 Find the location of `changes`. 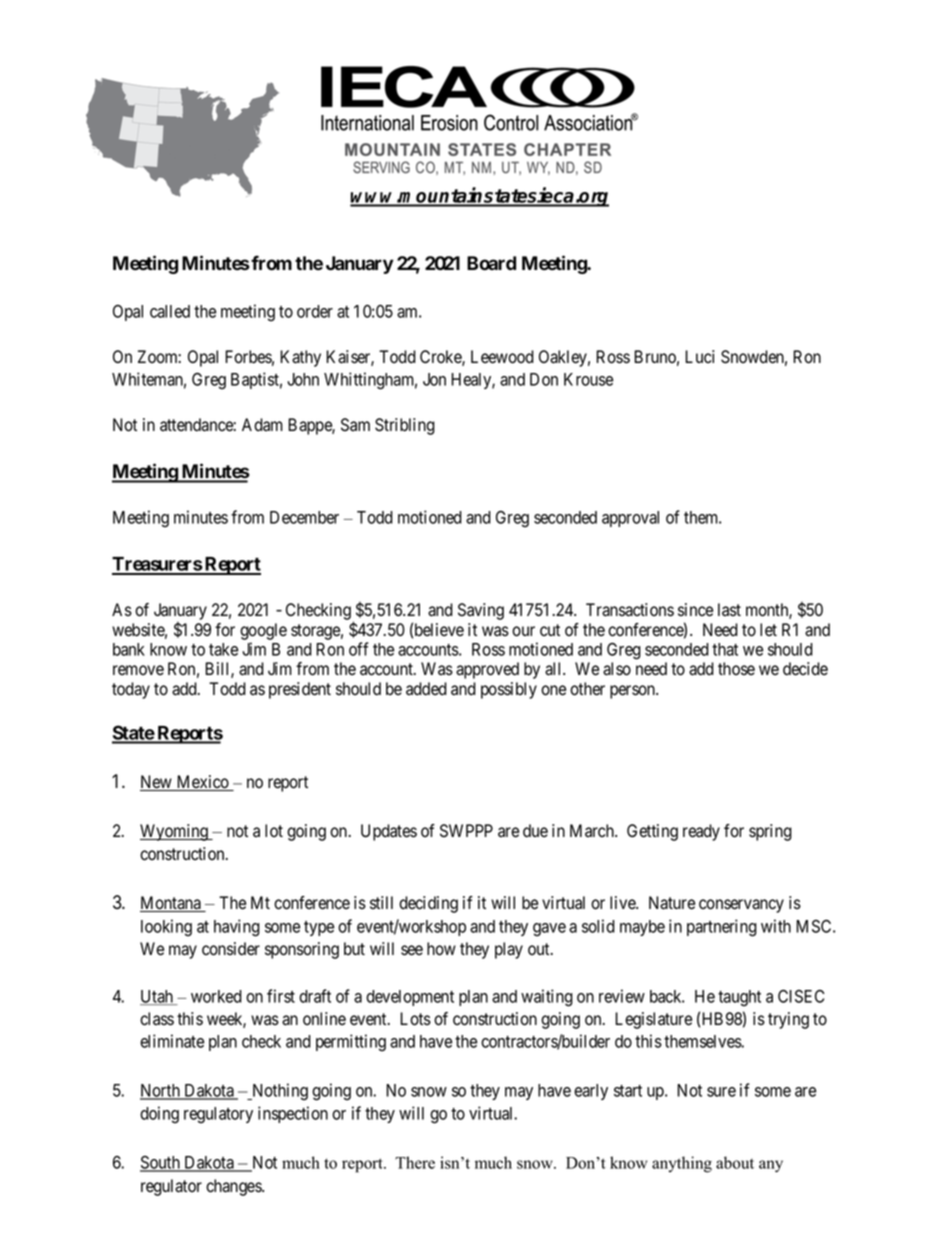

changes is located at coordinates (234, 1187).
